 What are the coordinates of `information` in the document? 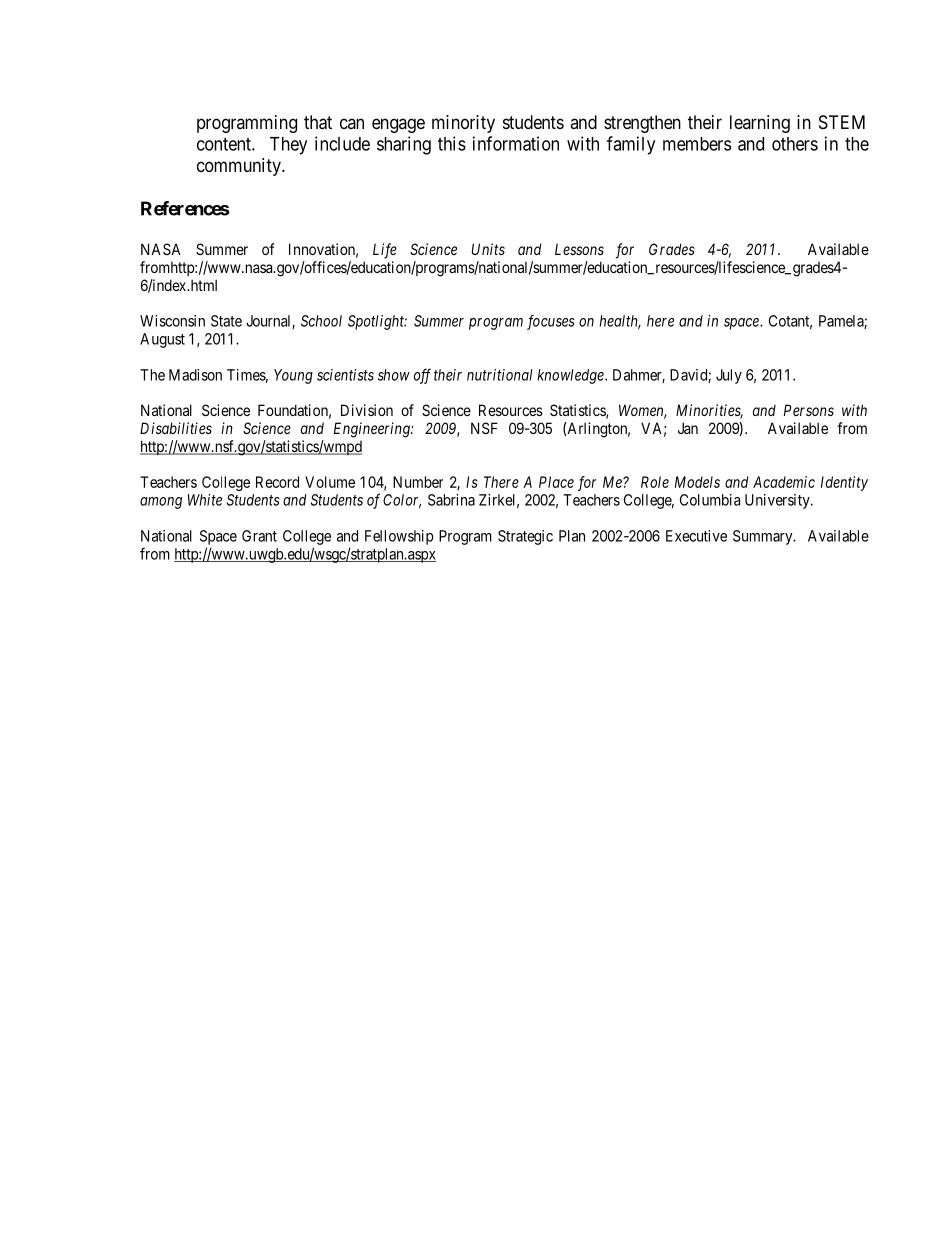 It's located at (516, 143).
